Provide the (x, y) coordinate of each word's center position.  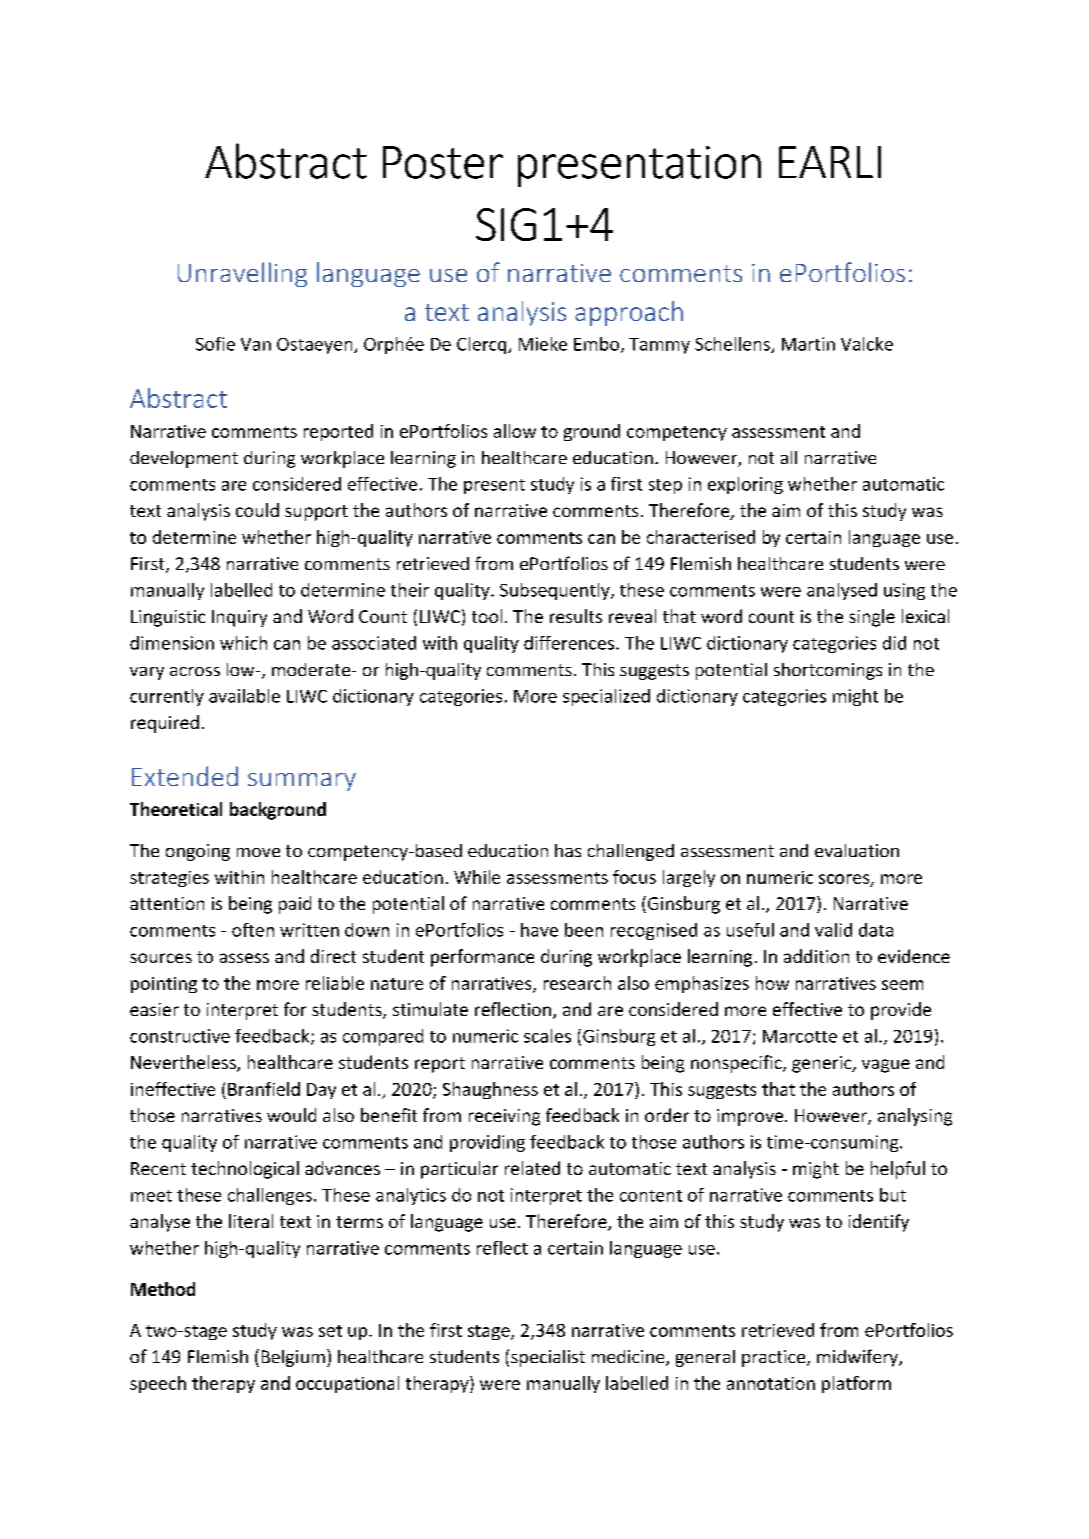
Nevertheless (184, 1063)
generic (823, 1064)
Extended (185, 776)
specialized (606, 697)
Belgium (293, 1358)
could (257, 510)
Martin (808, 344)
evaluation (857, 850)
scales (547, 1036)
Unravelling (242, 274)
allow (515, 431)
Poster (443, 162)
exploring (745, 485)
